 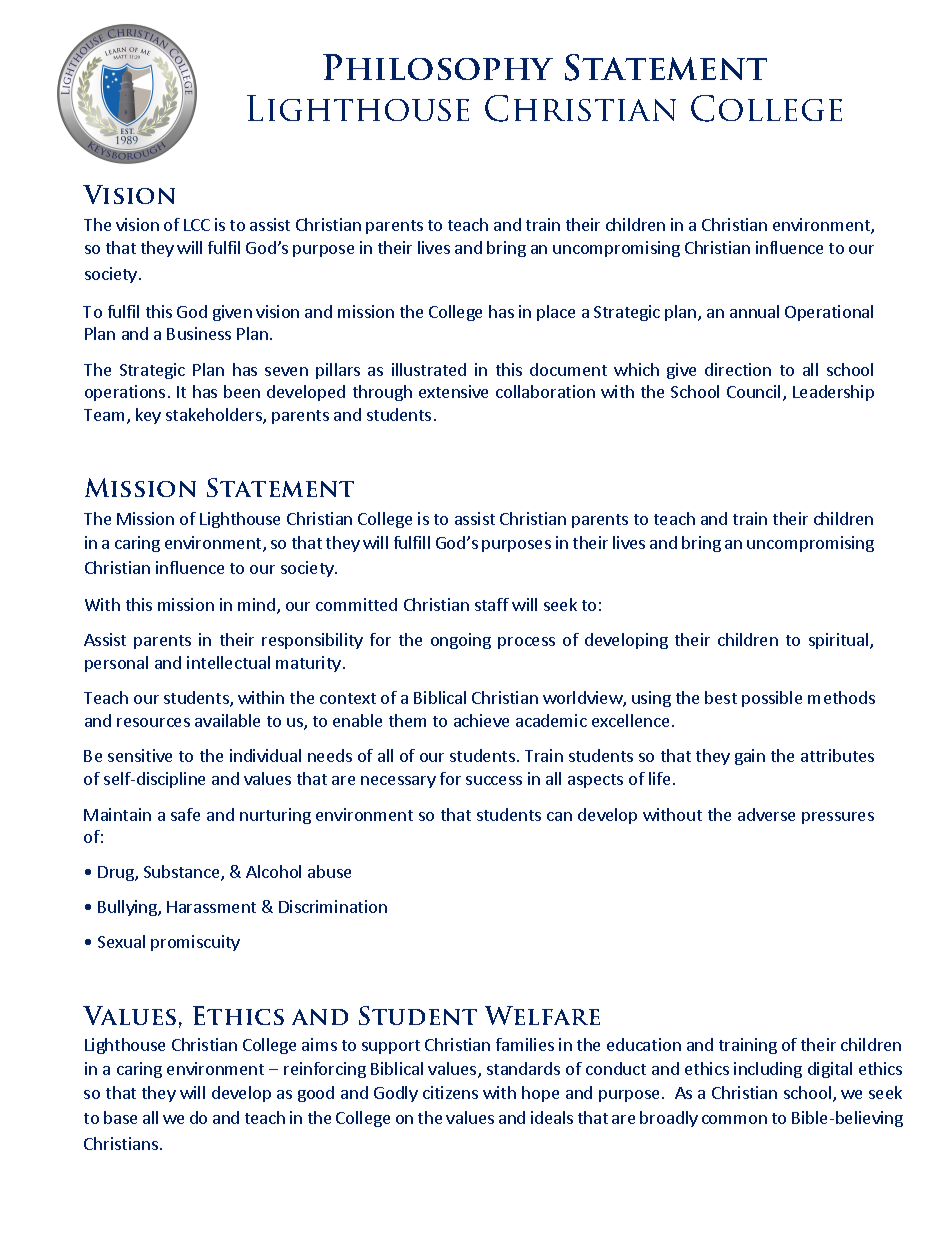 What do you see at coordinates (256, 604) in the page?
I see `mind` at bounding box center [256, 604].
